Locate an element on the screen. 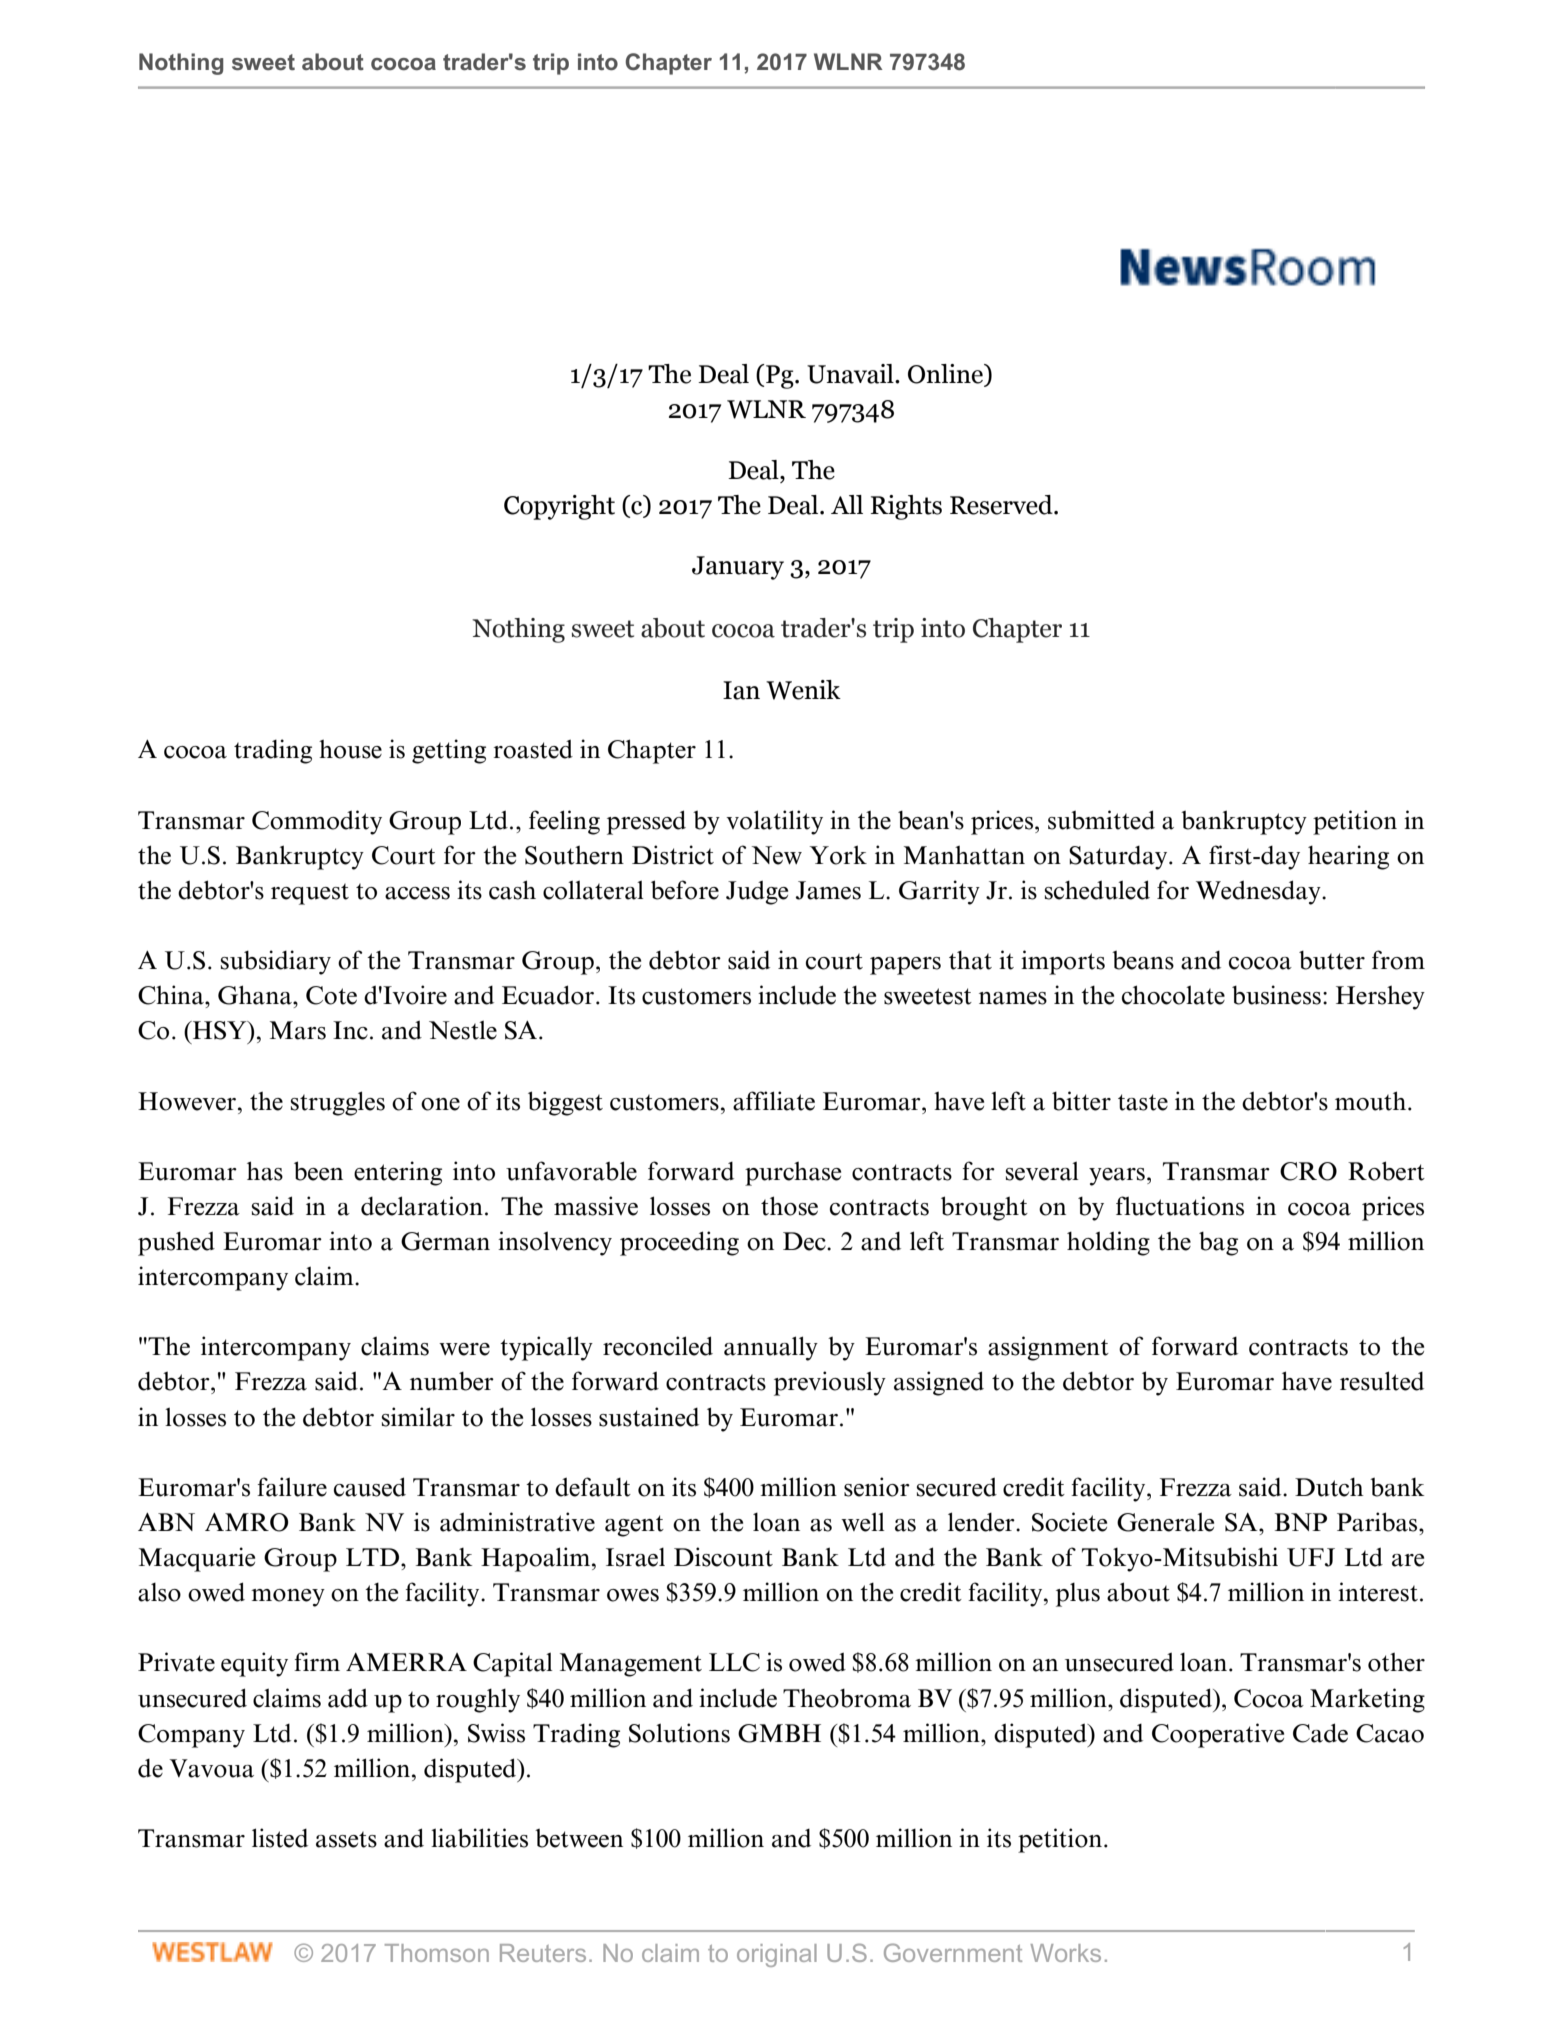 The image size is (1563, 2023). been is located at coordinates (318, 1171).
